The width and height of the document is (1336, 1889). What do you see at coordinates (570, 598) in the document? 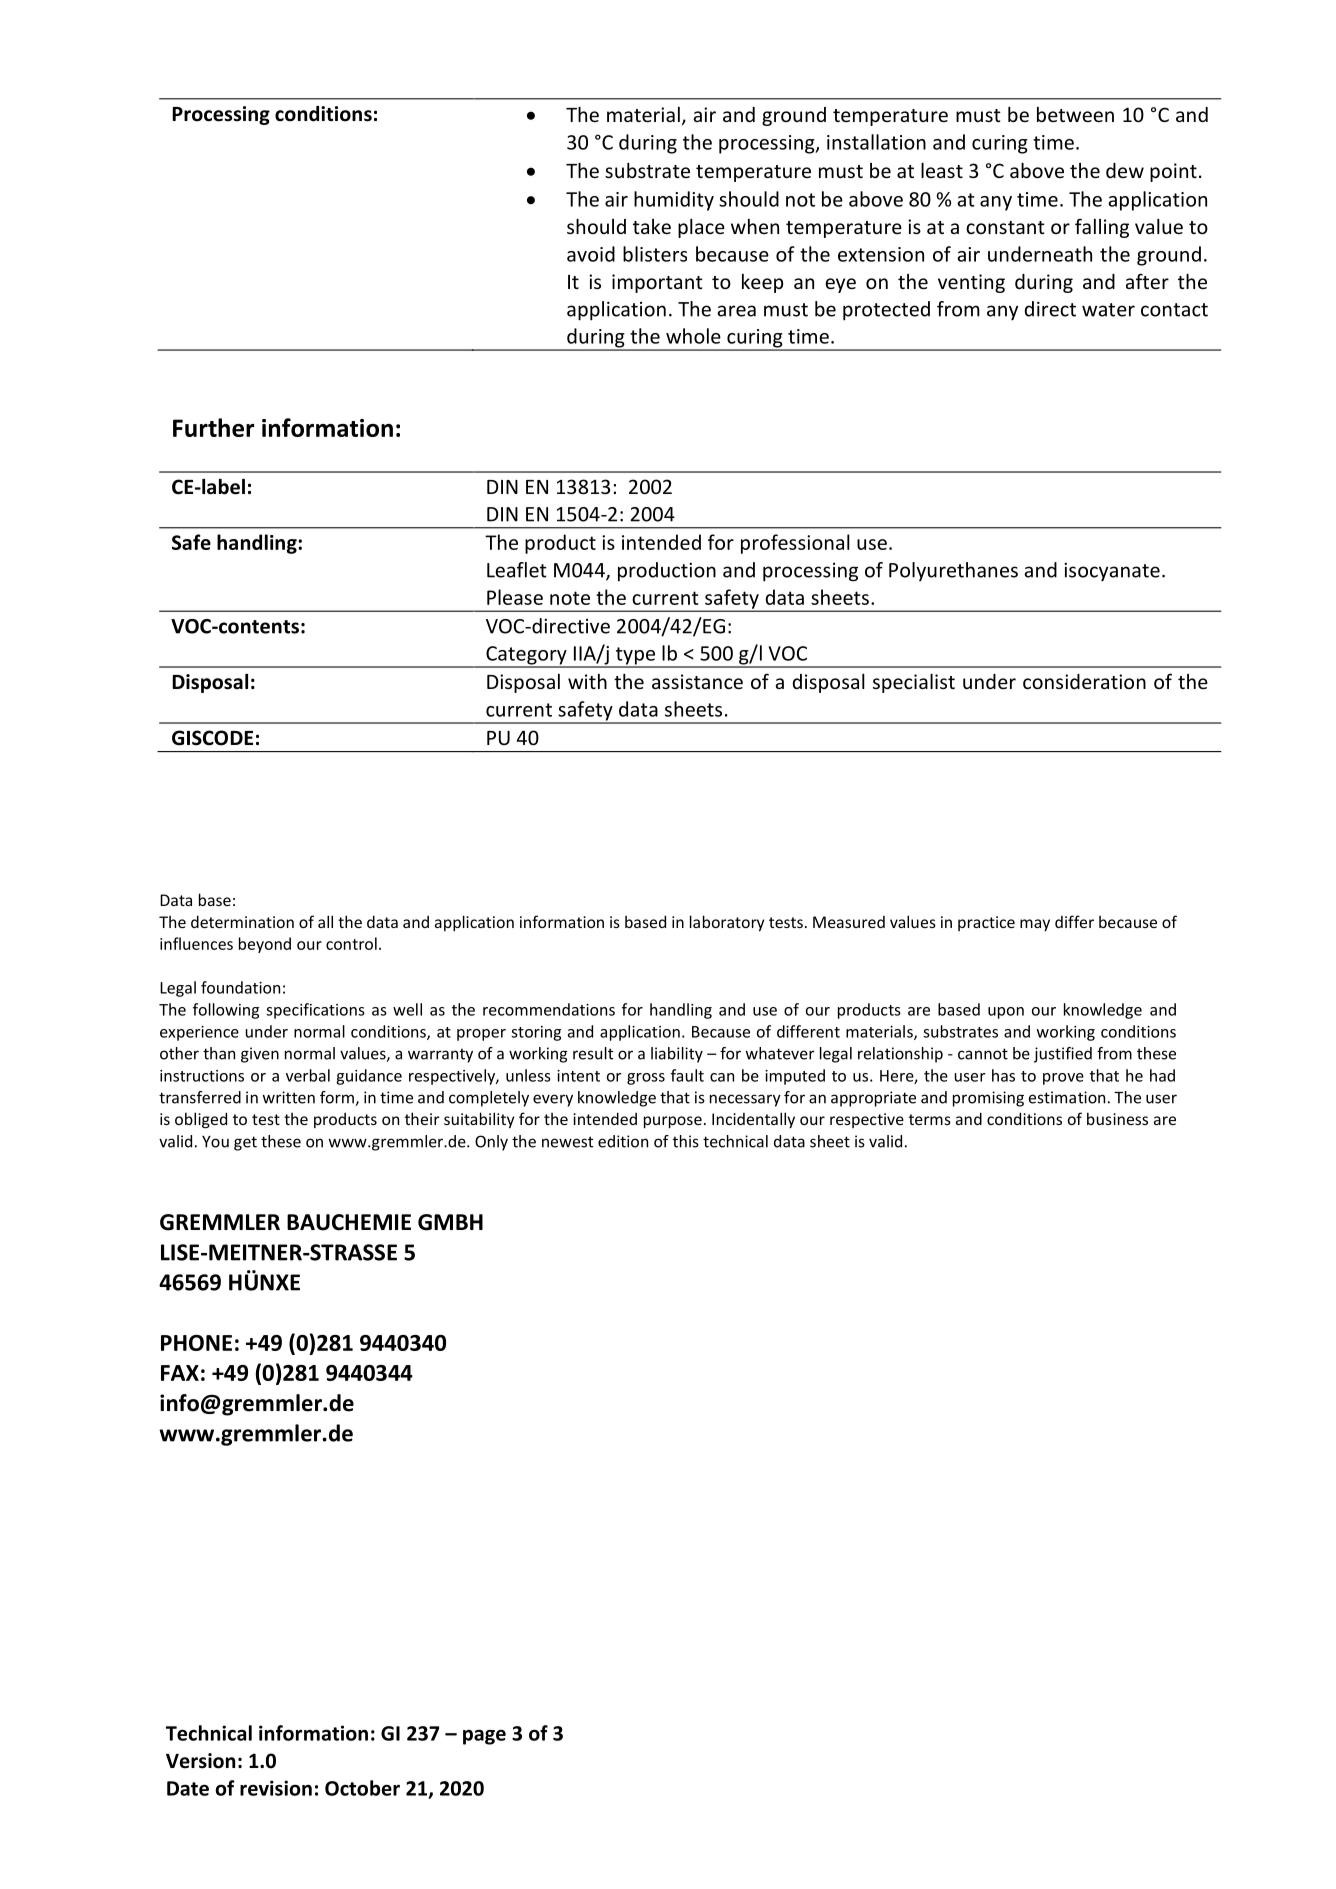
I see `note` at bounding box center [570, 598].
